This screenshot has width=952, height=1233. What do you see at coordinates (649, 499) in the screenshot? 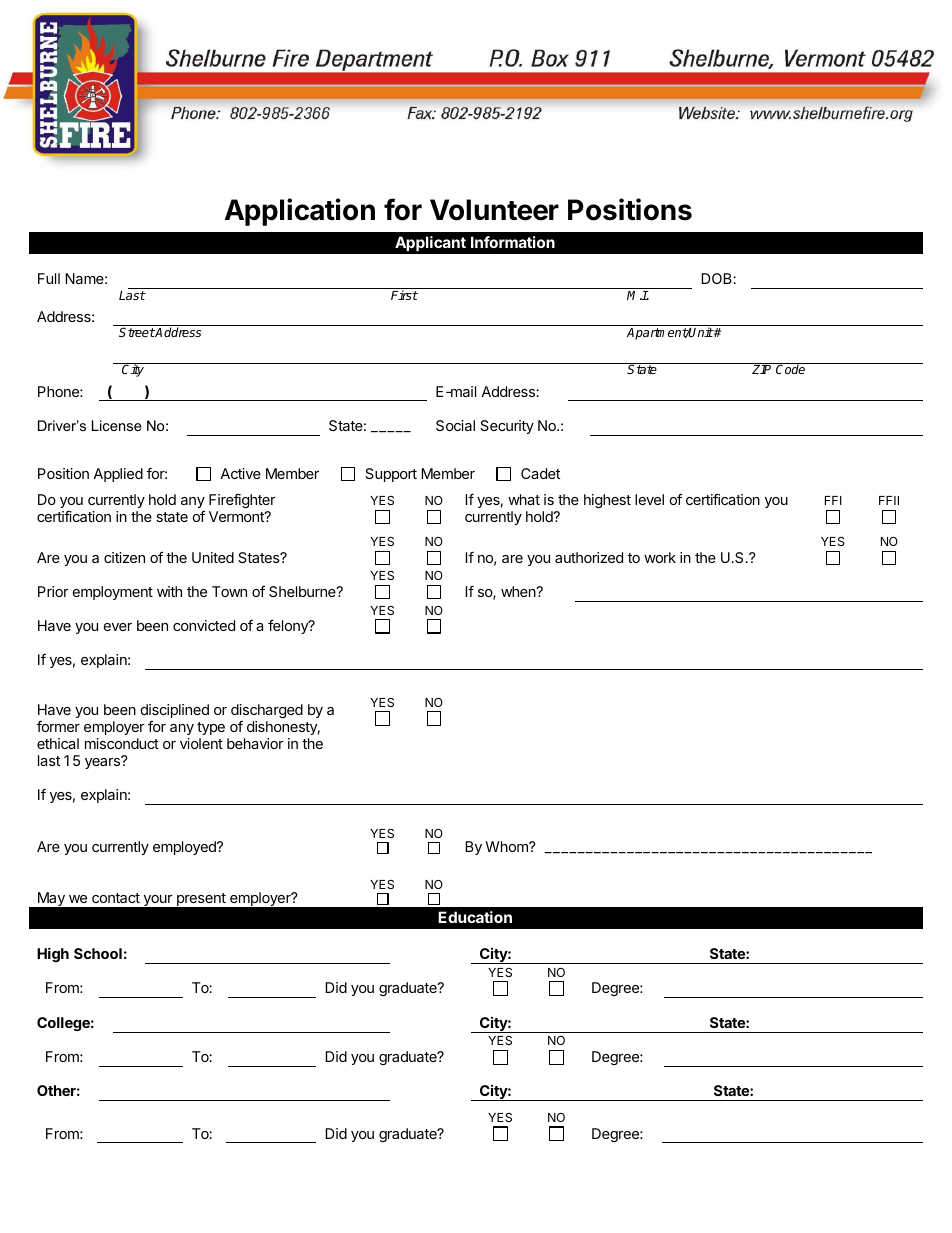
I see `level` at bounding box center [649, 499].
